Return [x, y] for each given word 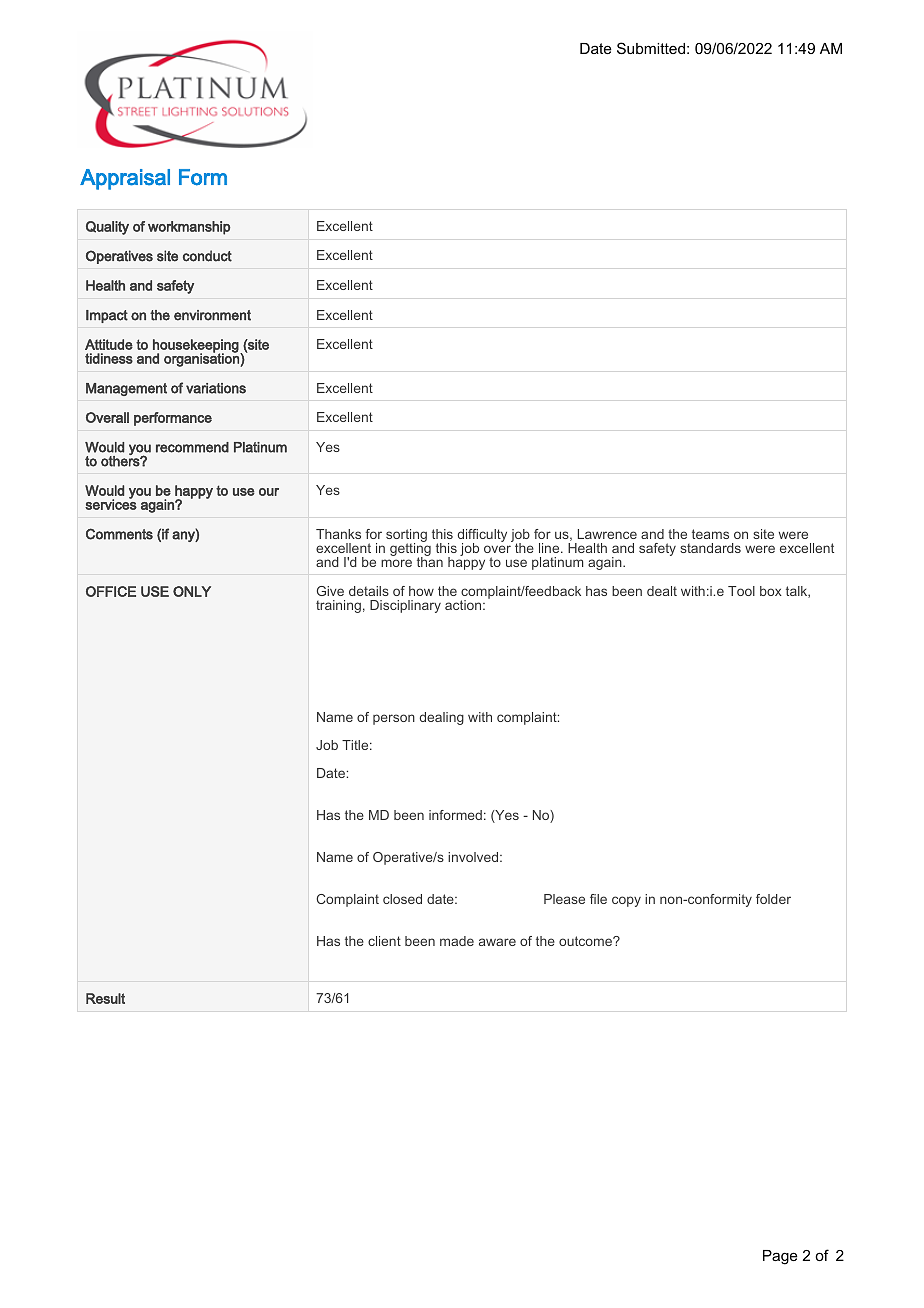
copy [626, 901]
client [384, 941]
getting [410, 549]
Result [105, 998]
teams [710, 534]
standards [710, 548]
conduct [207, 256]
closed [402, 899]
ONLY [192, 591]
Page [780, 1257]
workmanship [189, 228]
